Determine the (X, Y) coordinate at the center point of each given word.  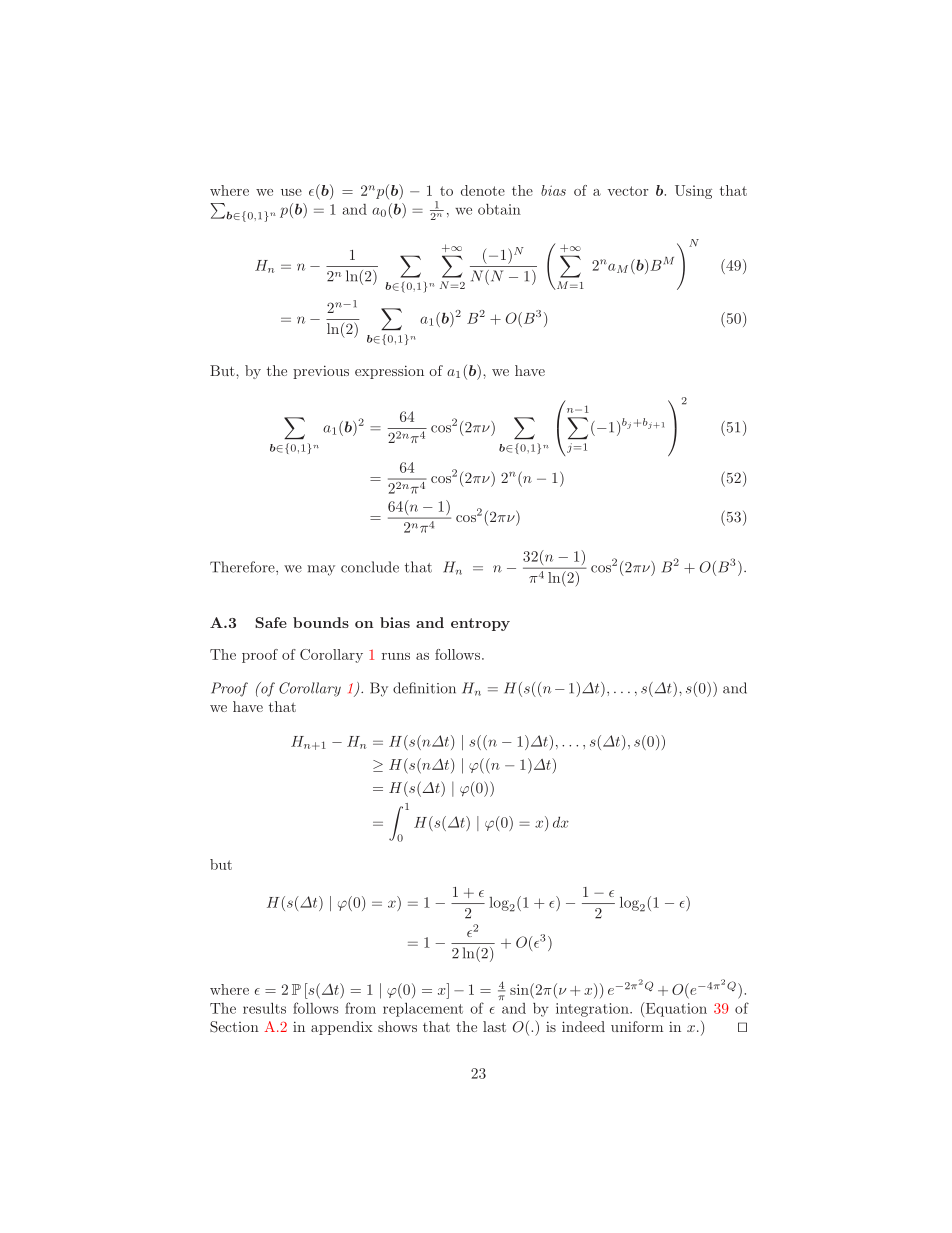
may (321, 570)
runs (396, 656)
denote (483, 190)
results (264, 1008)
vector (627, 191)
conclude (370, 567)
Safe (271, 622)
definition (424, 688)
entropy (480, 624)
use (291, 192)
